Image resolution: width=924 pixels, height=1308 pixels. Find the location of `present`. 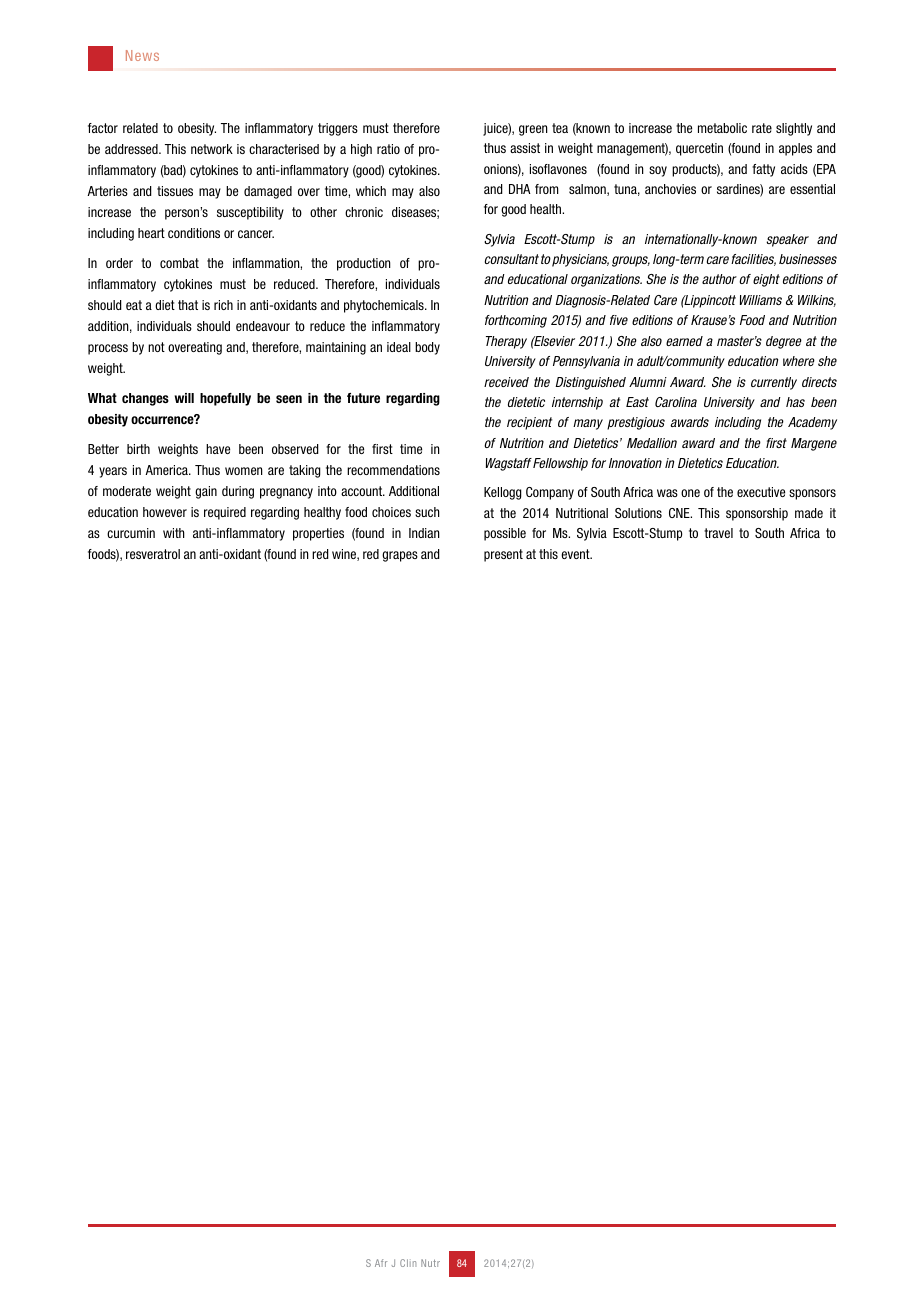

present is located at coordinates (503, 555).
